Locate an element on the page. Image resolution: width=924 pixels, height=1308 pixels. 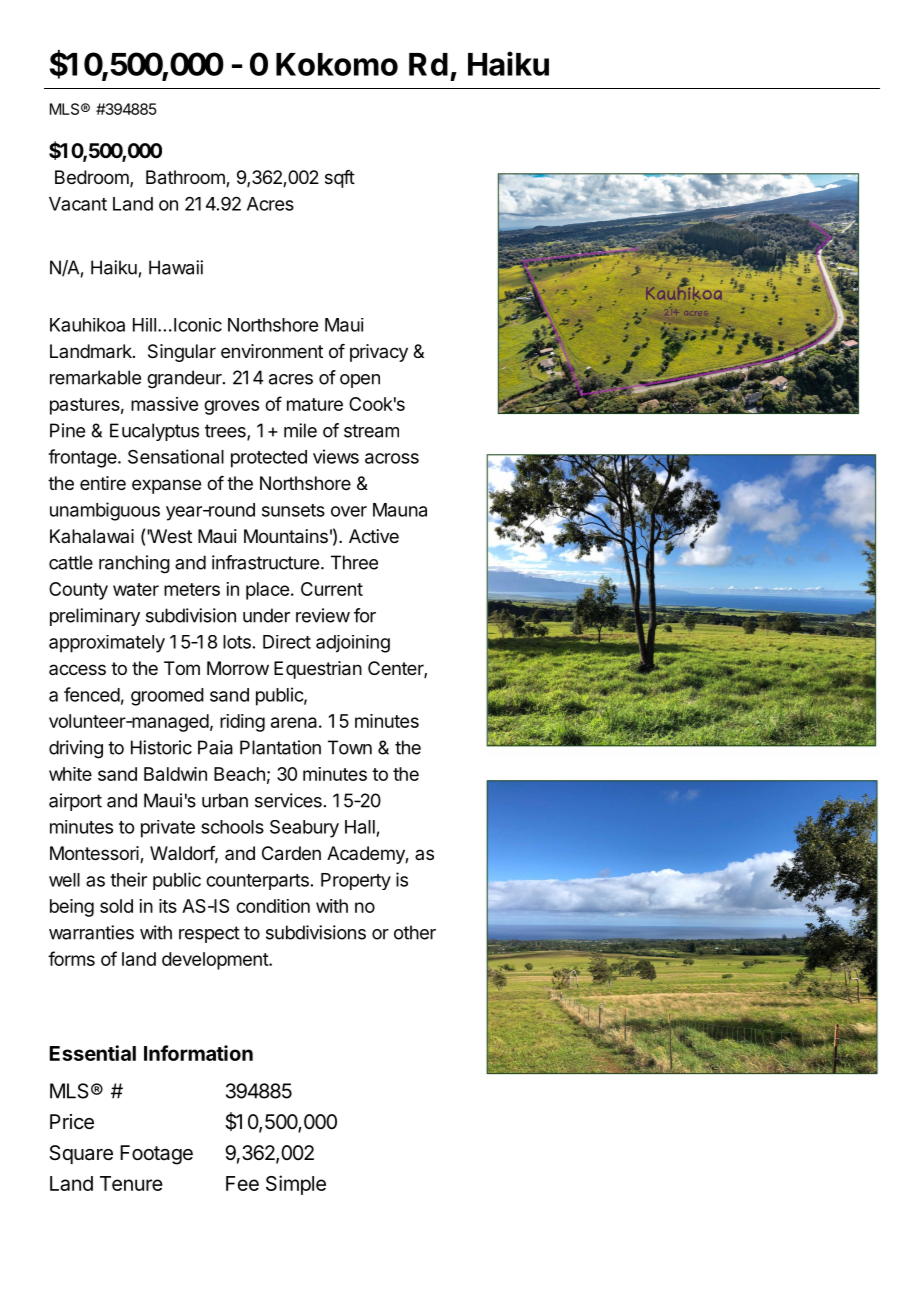
counterparts is located at coordinates (257, 882).
